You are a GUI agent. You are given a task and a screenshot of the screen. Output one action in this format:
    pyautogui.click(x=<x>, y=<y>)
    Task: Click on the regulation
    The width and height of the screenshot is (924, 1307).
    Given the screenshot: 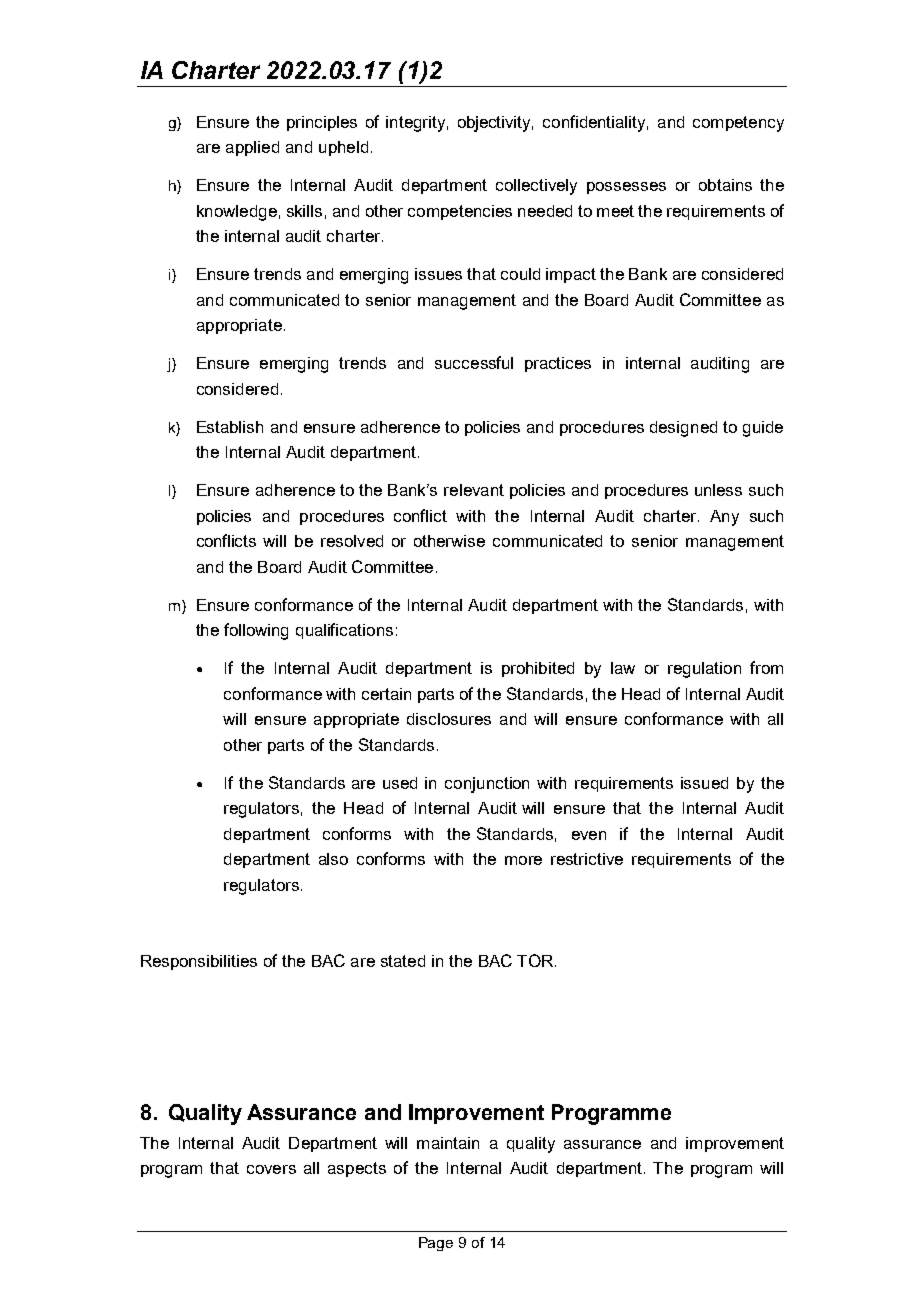 What is the action you would take?
    pyautogui.click(x=704, y=670)
